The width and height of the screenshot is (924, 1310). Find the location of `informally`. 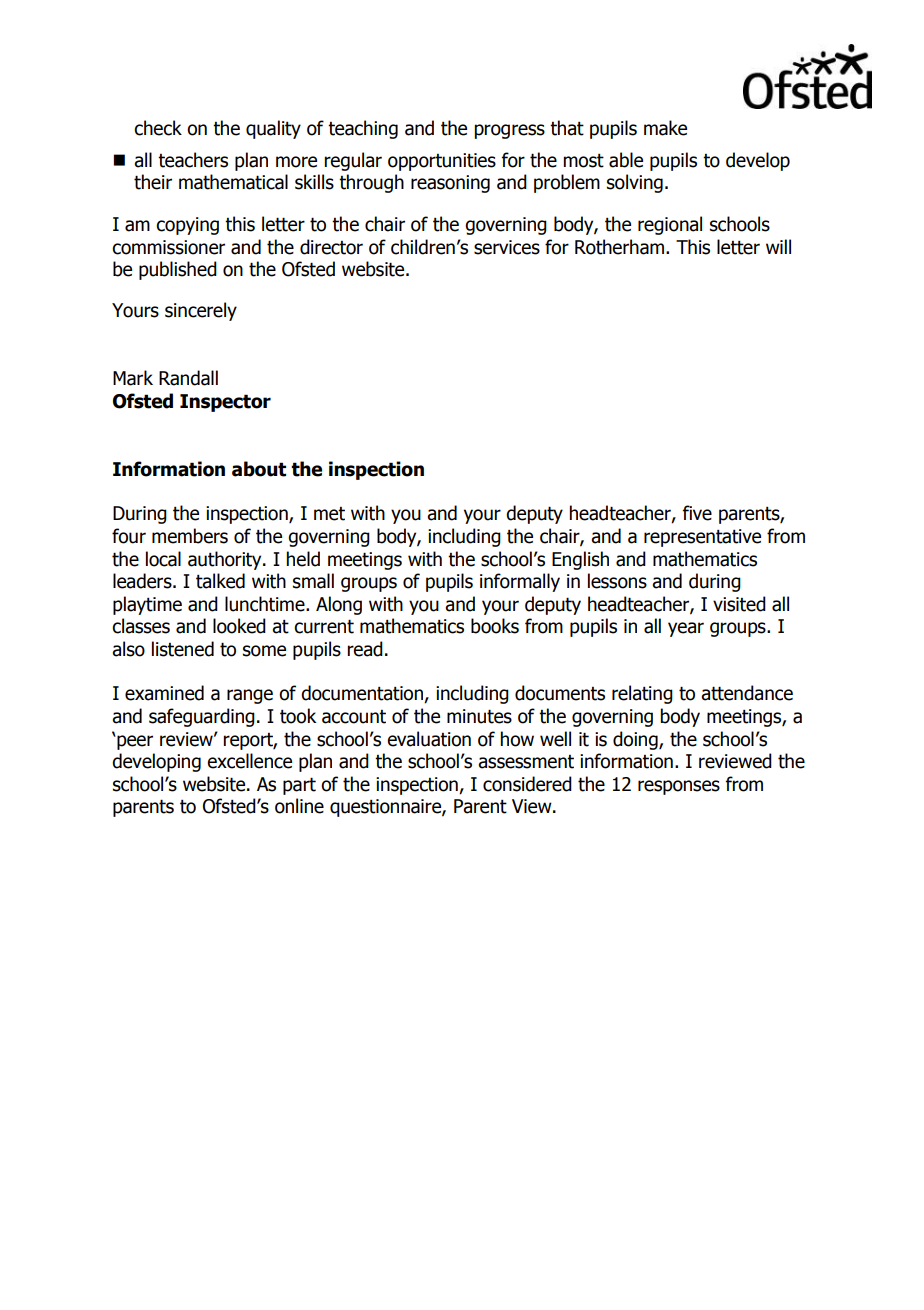

informally is located at coordinates (520, 582).
